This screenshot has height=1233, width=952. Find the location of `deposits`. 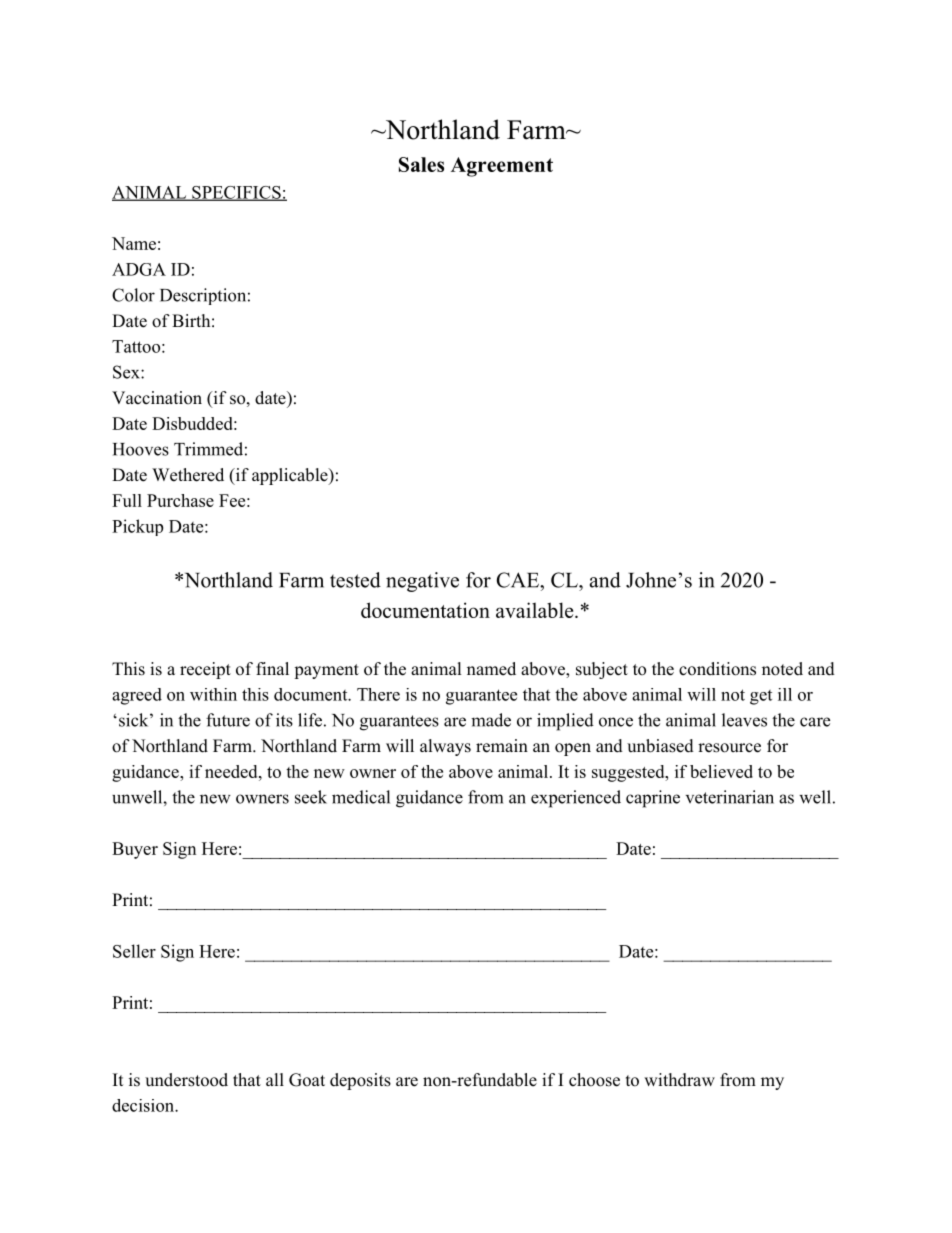

deposits is located at coordinates (360, 1081).
